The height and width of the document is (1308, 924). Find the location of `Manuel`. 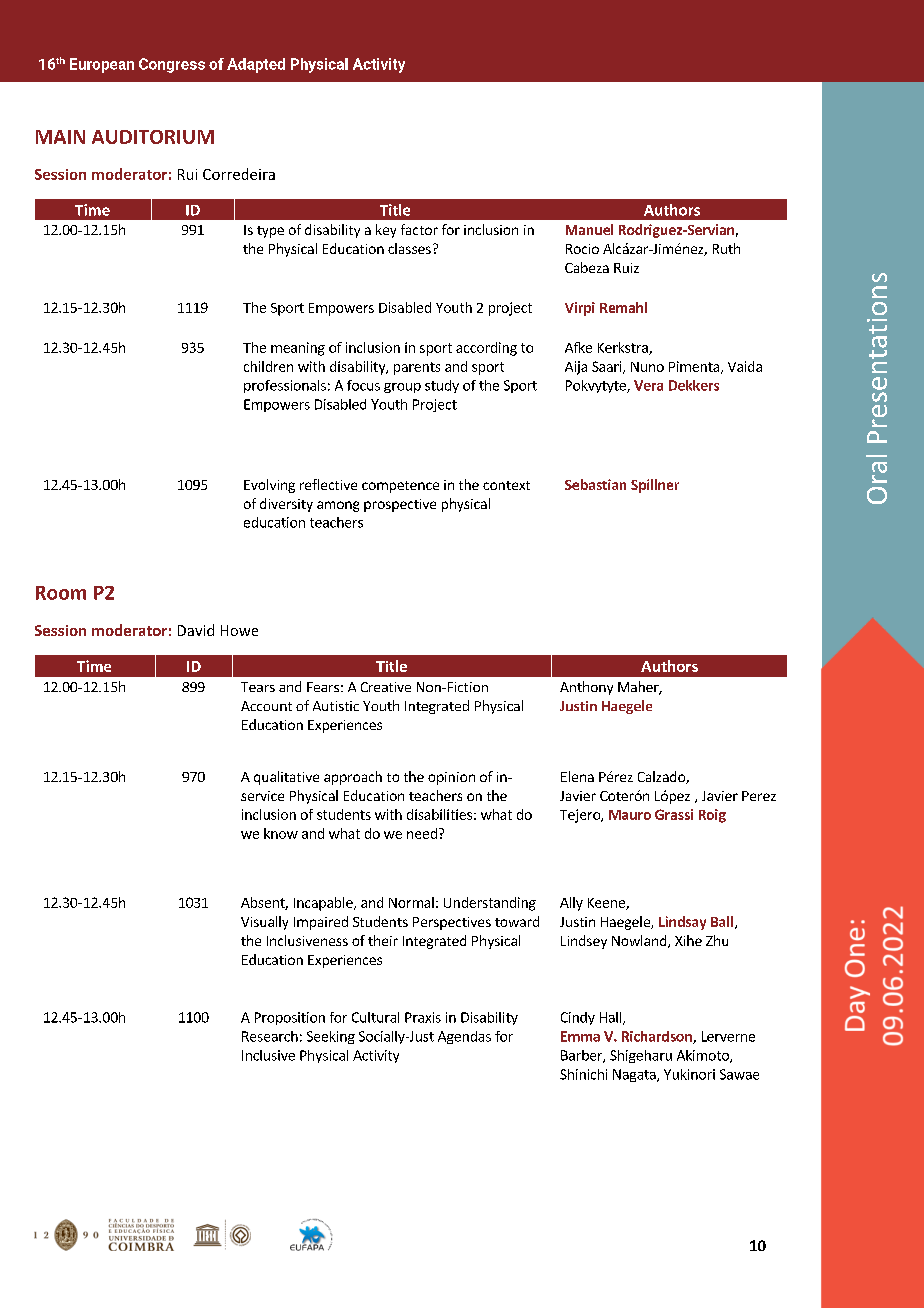

Manuel is located at coordinates (589, 229).
